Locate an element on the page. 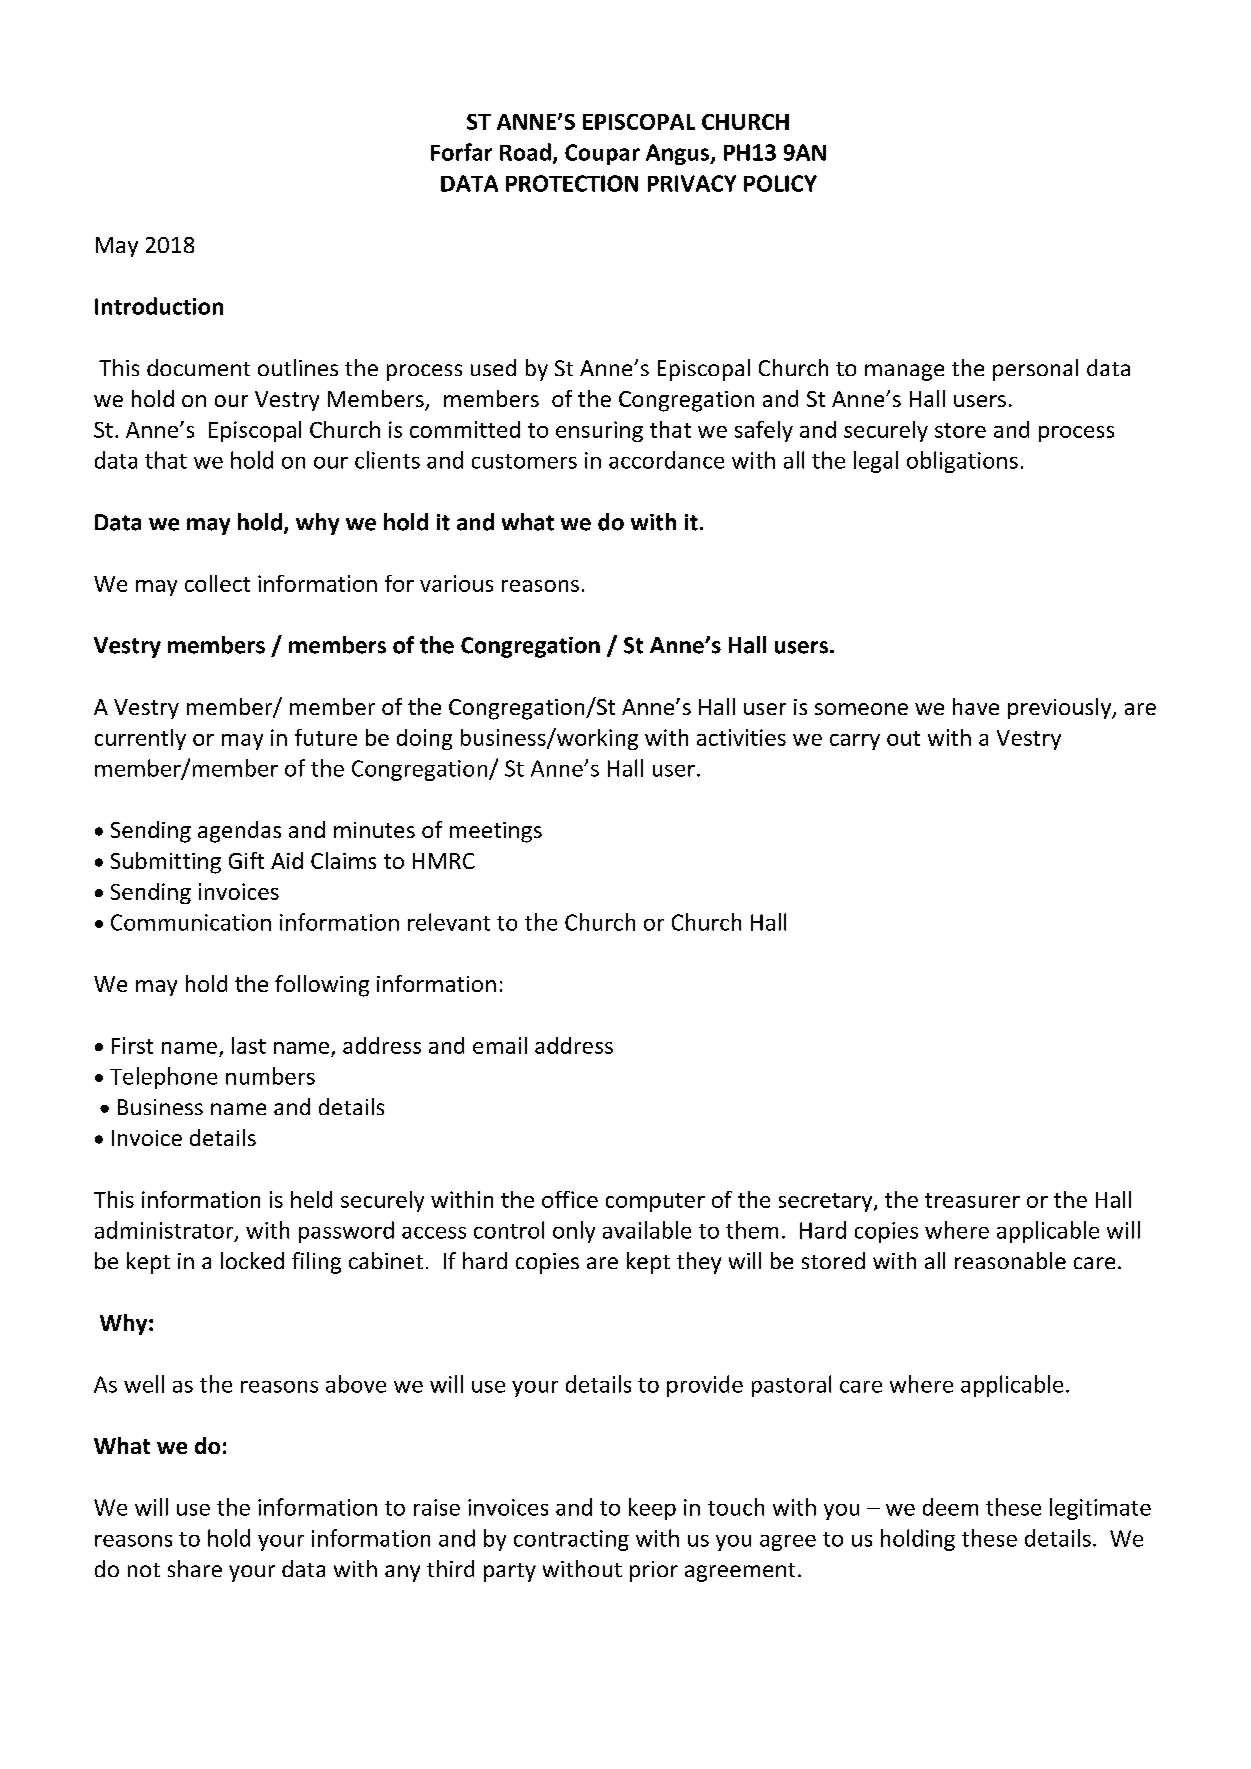  Introduction is located at coordinates (159, 306).
